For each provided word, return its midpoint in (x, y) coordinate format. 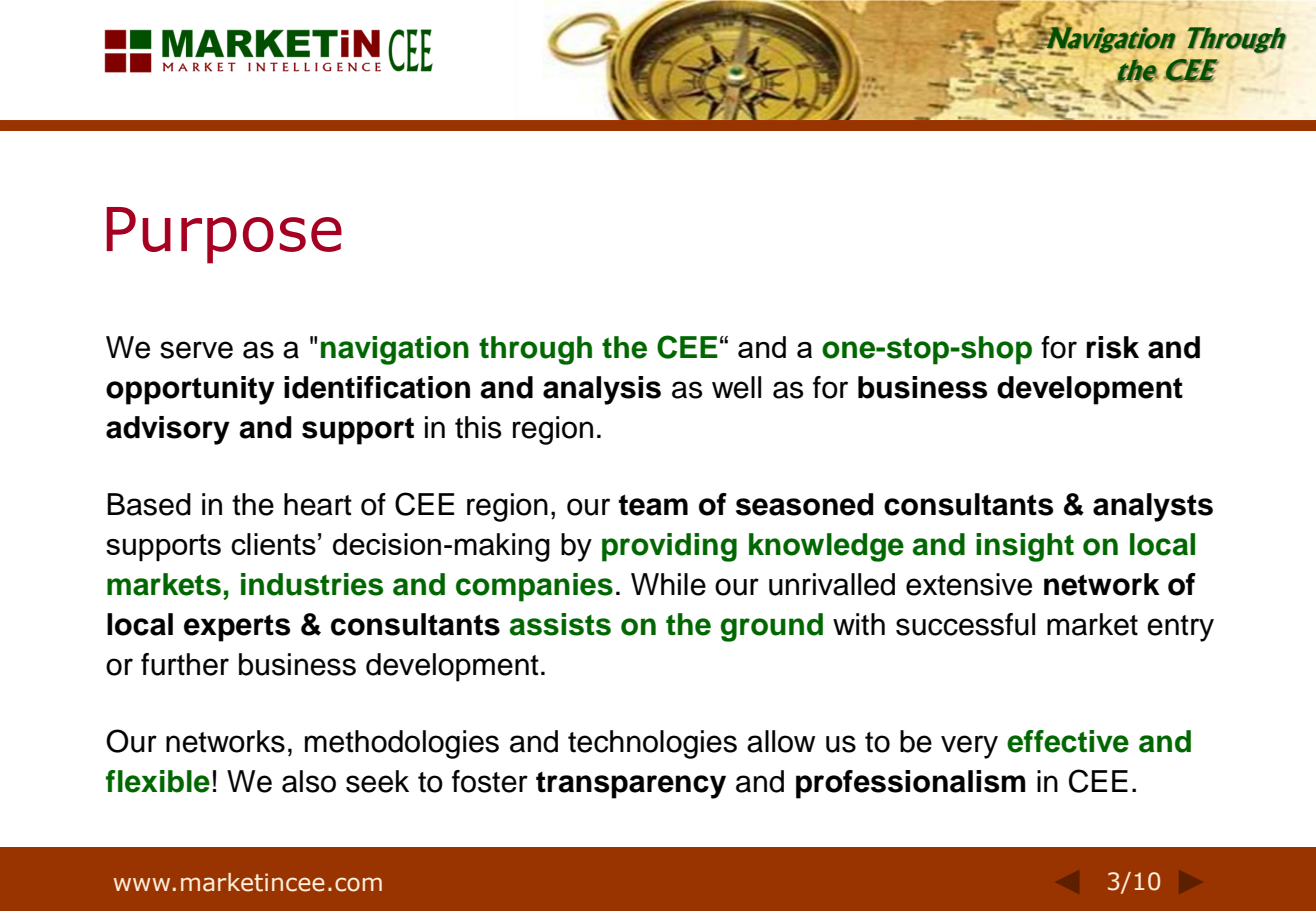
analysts (1153, 507)
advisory (168, 430)
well (736, 387)
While (668, 584)
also (309, 781)
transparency (631, 785)
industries (312, 584)
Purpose (224, 235)
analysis (602, 390)
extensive (969, 584)
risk (1113, 347)
